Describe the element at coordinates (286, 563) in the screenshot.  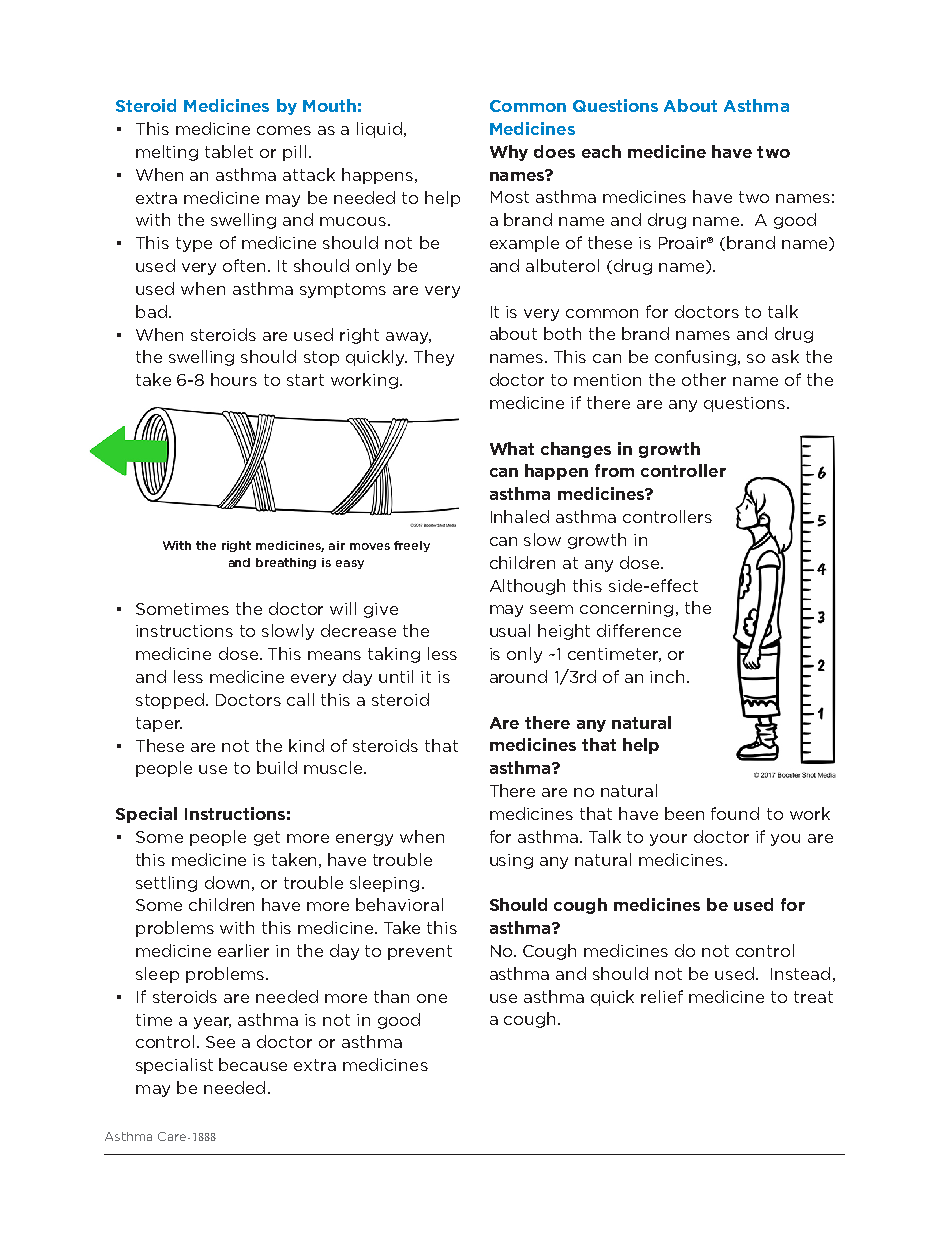
I see `breathing` at that location.
